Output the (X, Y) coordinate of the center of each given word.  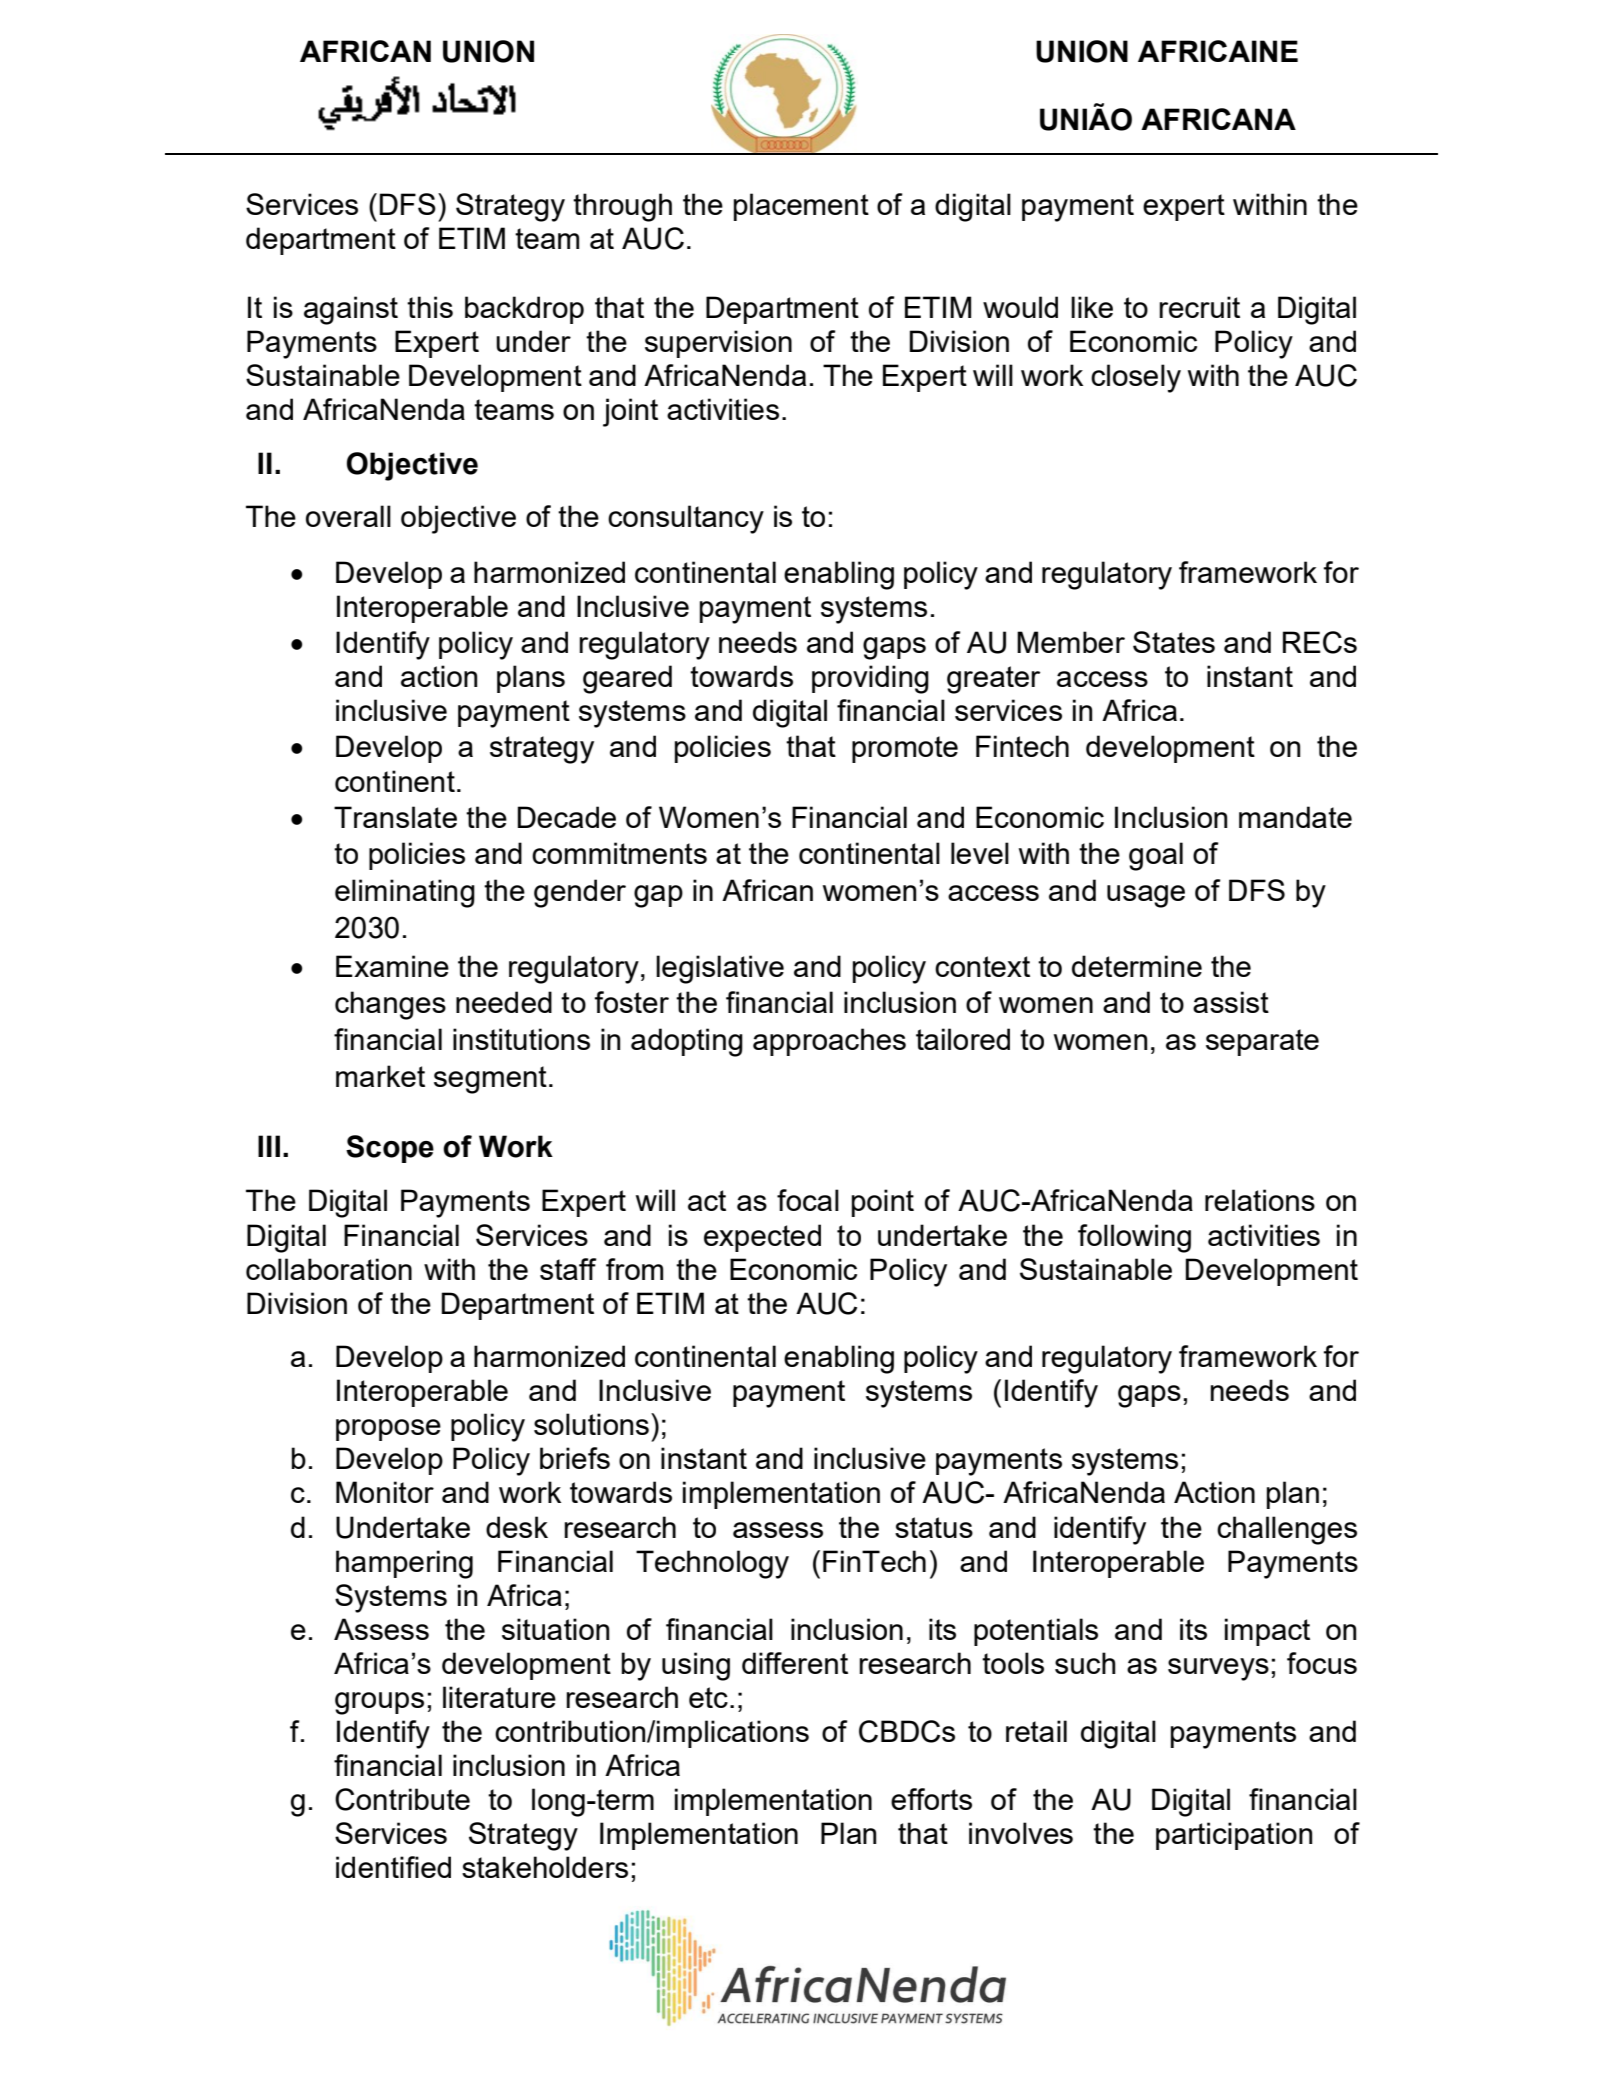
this (430, 307)
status (934, 1527)
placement (801, 207)
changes (390, 1005)
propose (388, 1430)
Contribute (402, 1799)
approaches (829, 1042)
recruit (1199, 307)
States (1174, 642)
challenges (1287, 1530)
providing (870, 679)
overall (348, 516)
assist (1231, 1002)
